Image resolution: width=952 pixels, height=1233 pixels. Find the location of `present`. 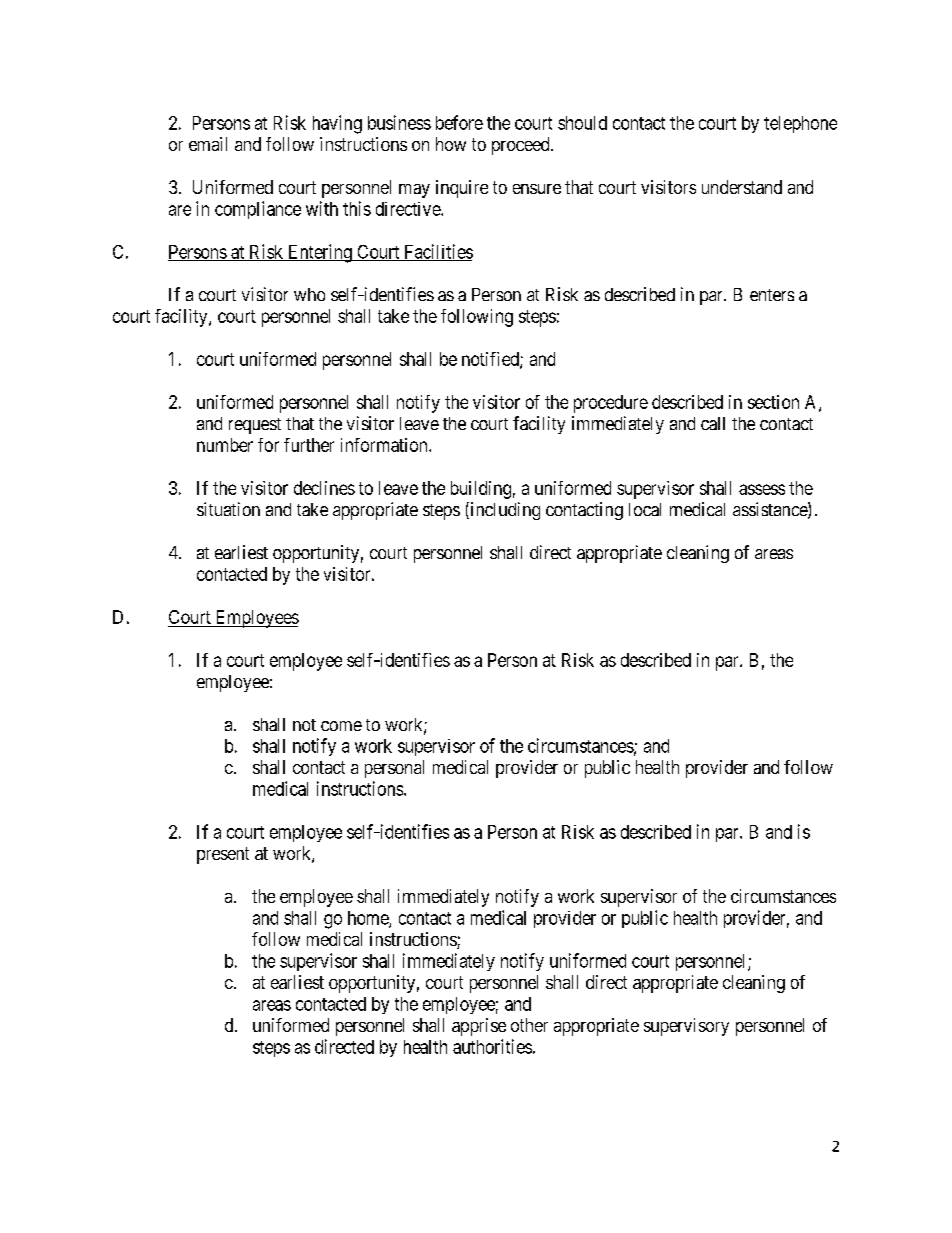

present is located at coordinates (223, 855).
